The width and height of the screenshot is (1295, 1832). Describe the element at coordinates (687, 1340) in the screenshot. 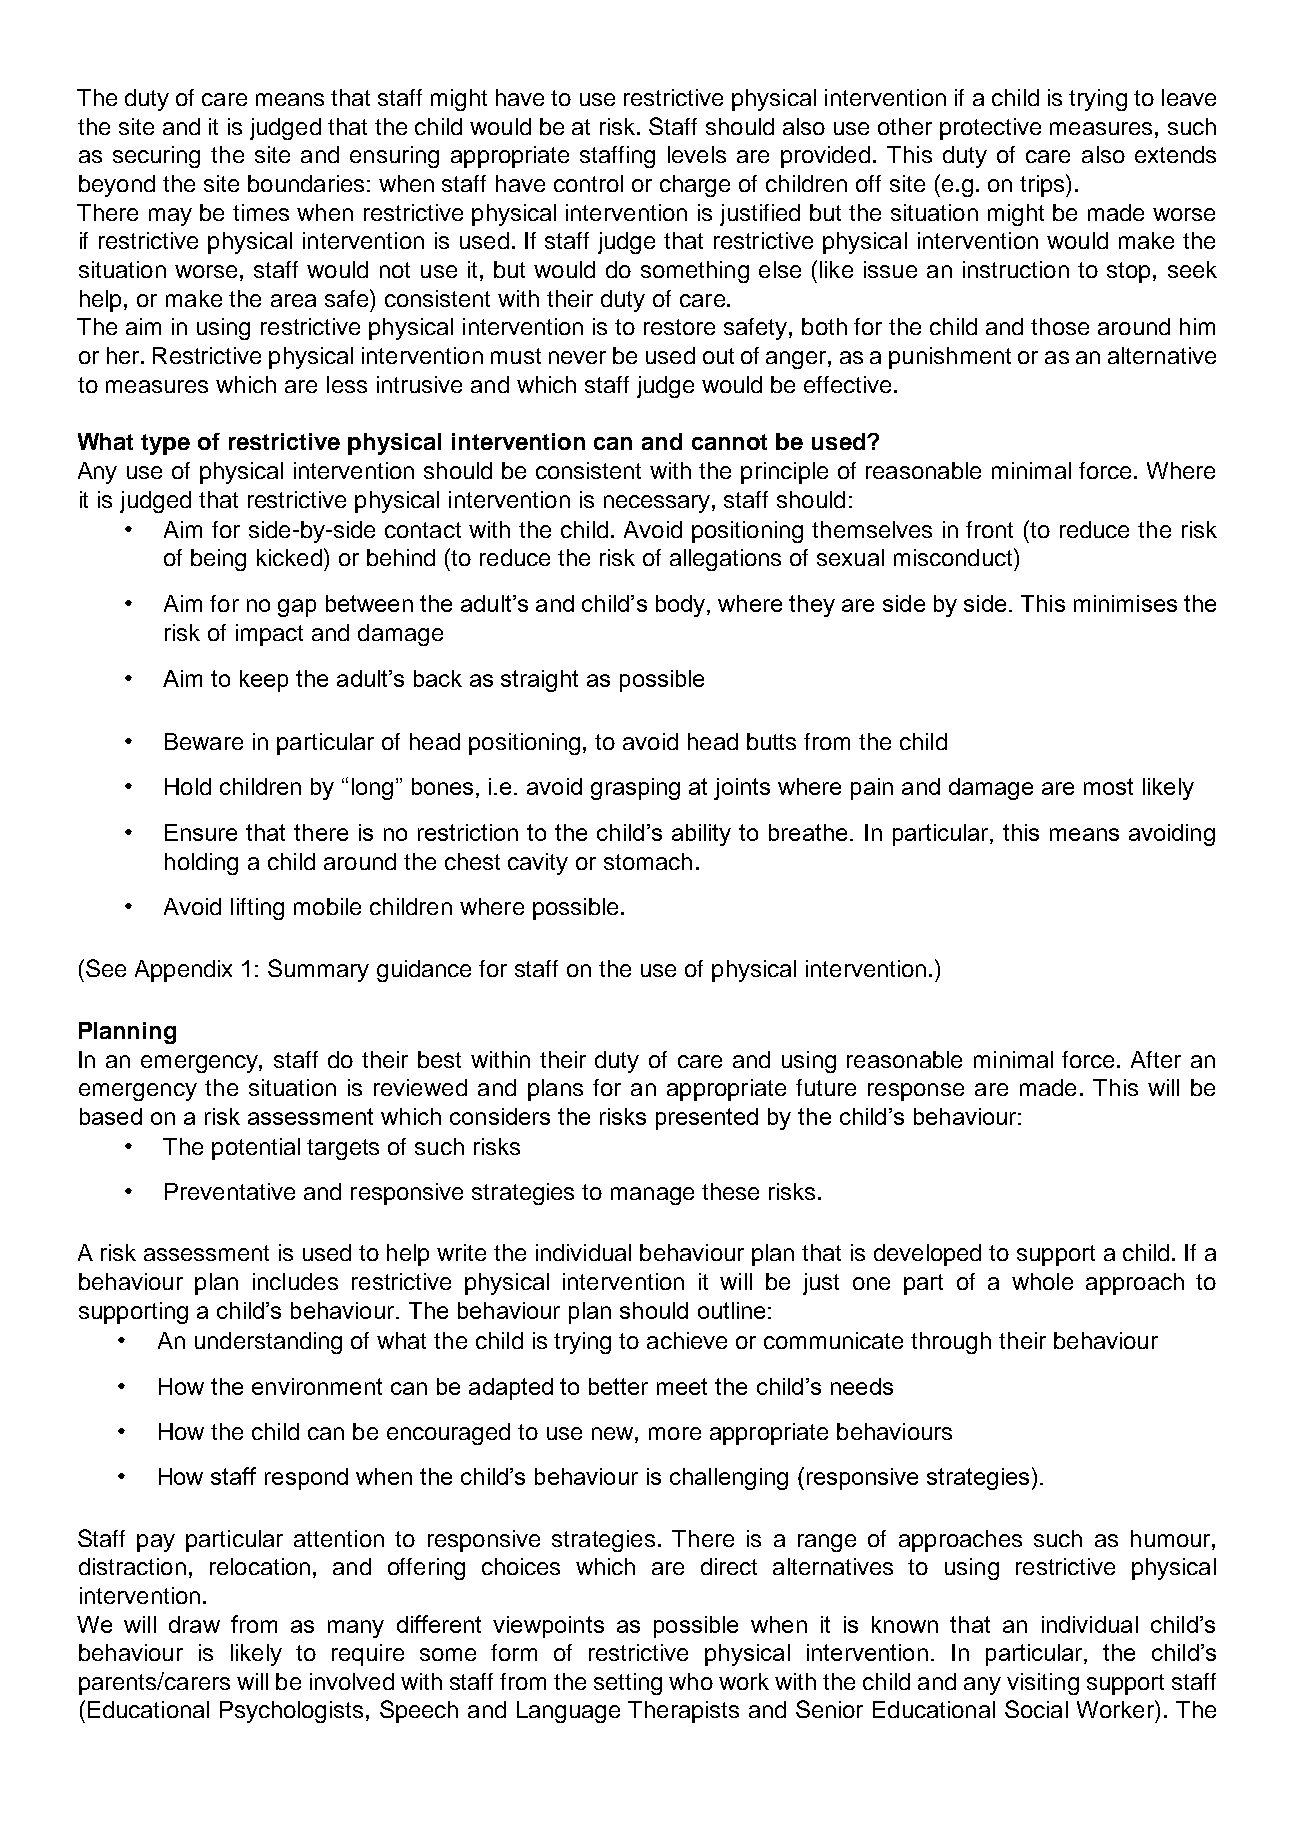

I see `achieve` at that location.
